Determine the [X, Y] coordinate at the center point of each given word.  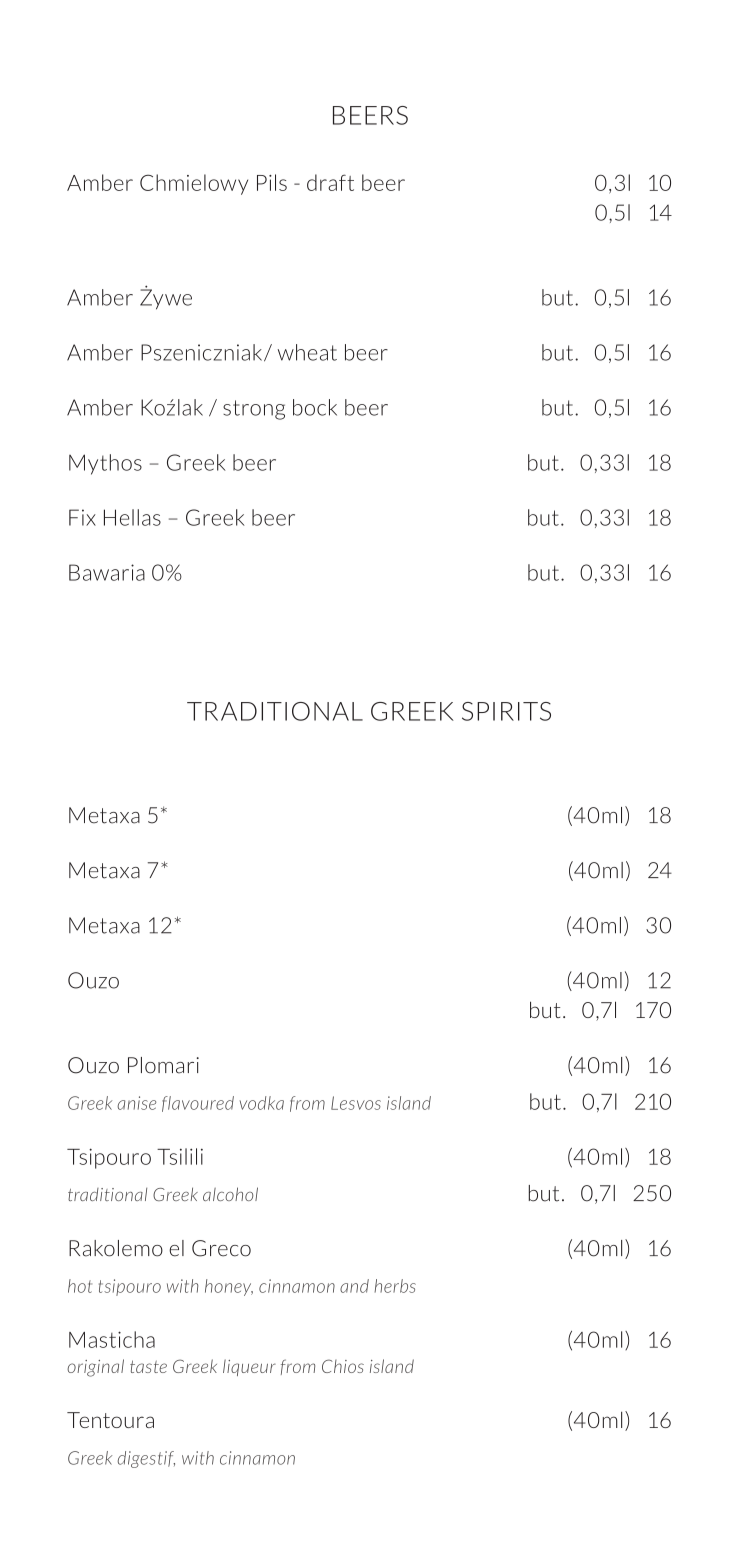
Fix [82, 517]
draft [330, 182]
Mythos [105, 464]
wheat [307, 352]
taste [148, 1366]
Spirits [506, 711]
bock [315, 407]
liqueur [249, 1367]
